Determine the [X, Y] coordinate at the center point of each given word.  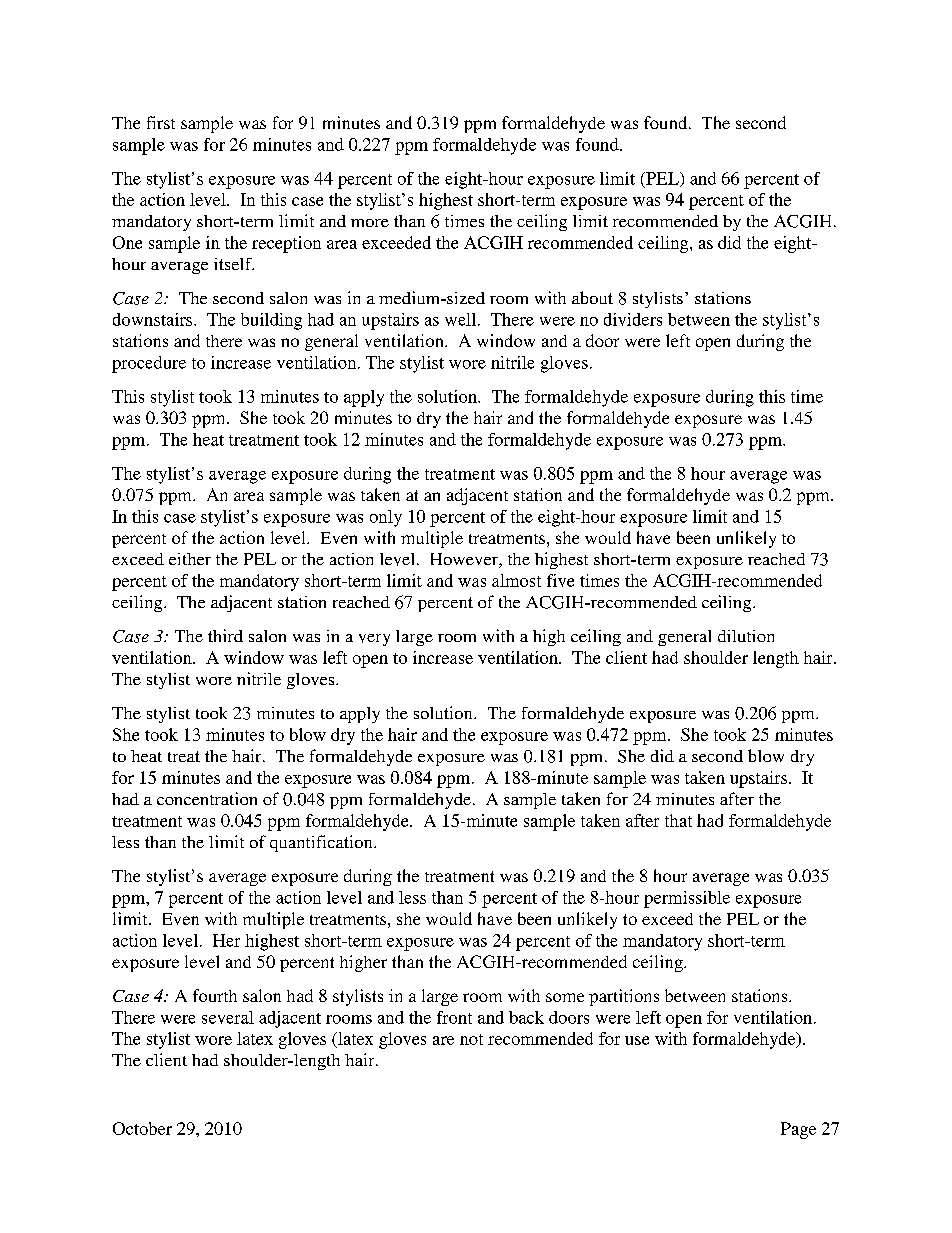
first [161, 122]
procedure [149, 364]
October [142, 1128]
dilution [746, 636]
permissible [687, 899]
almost [516, 580]
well [462, 319]
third [225, 635]
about [592, 297]
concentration [207, 798]
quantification [322, 843]
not [471, 1039]
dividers [633, 319]
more [370, 223]
